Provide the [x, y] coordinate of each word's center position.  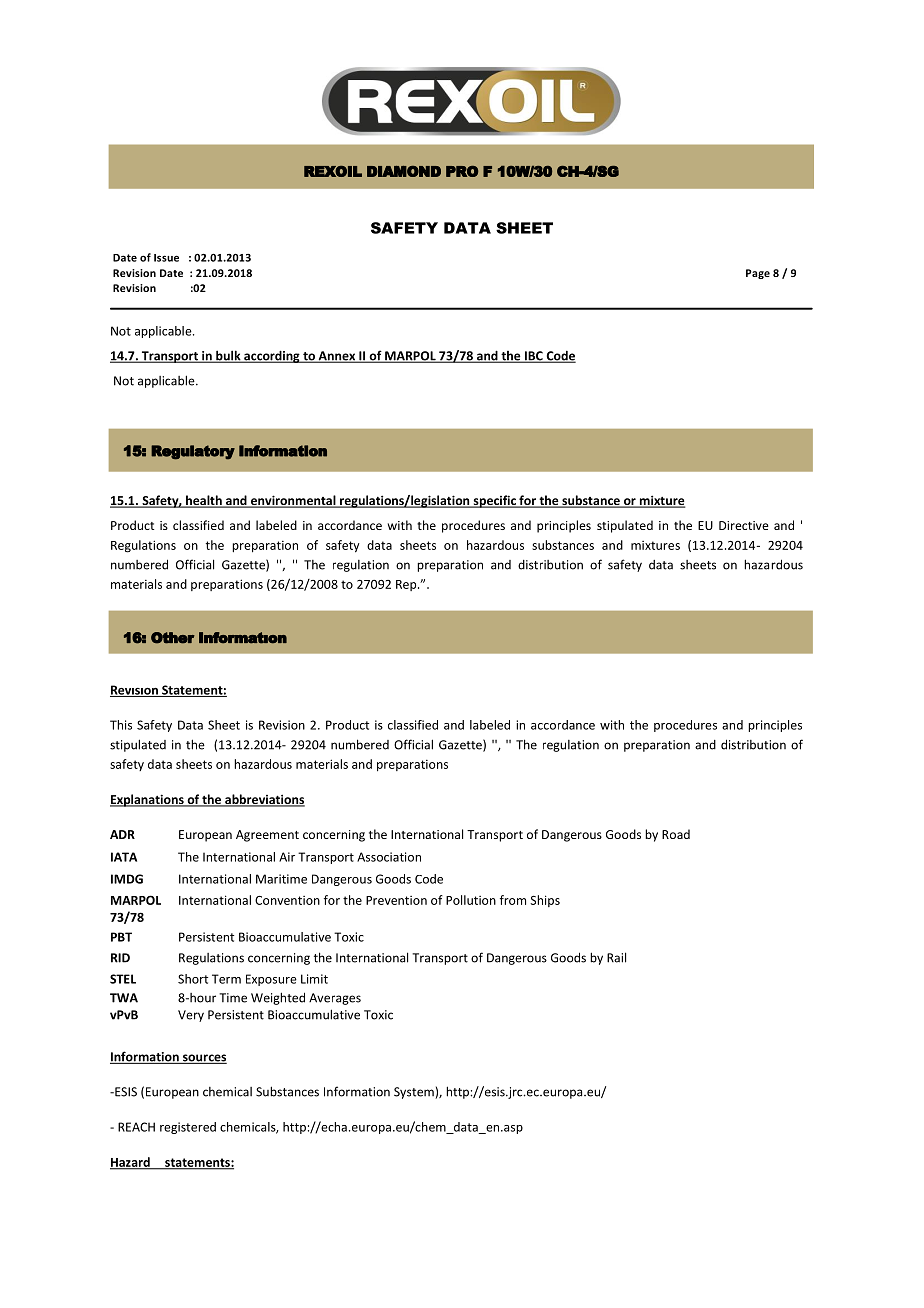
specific [494, 501]
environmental [293, 501]
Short [193, 979]
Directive [744, 525]
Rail [616, 957]
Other [173, 638]
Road [676, 834]
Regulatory [193, 452]
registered [188, 1128]
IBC [533, 357]
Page [758, 274]
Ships [545, 901]
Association [389, 857]
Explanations [148, 800]
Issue [166, 258]
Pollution [471, 900]
